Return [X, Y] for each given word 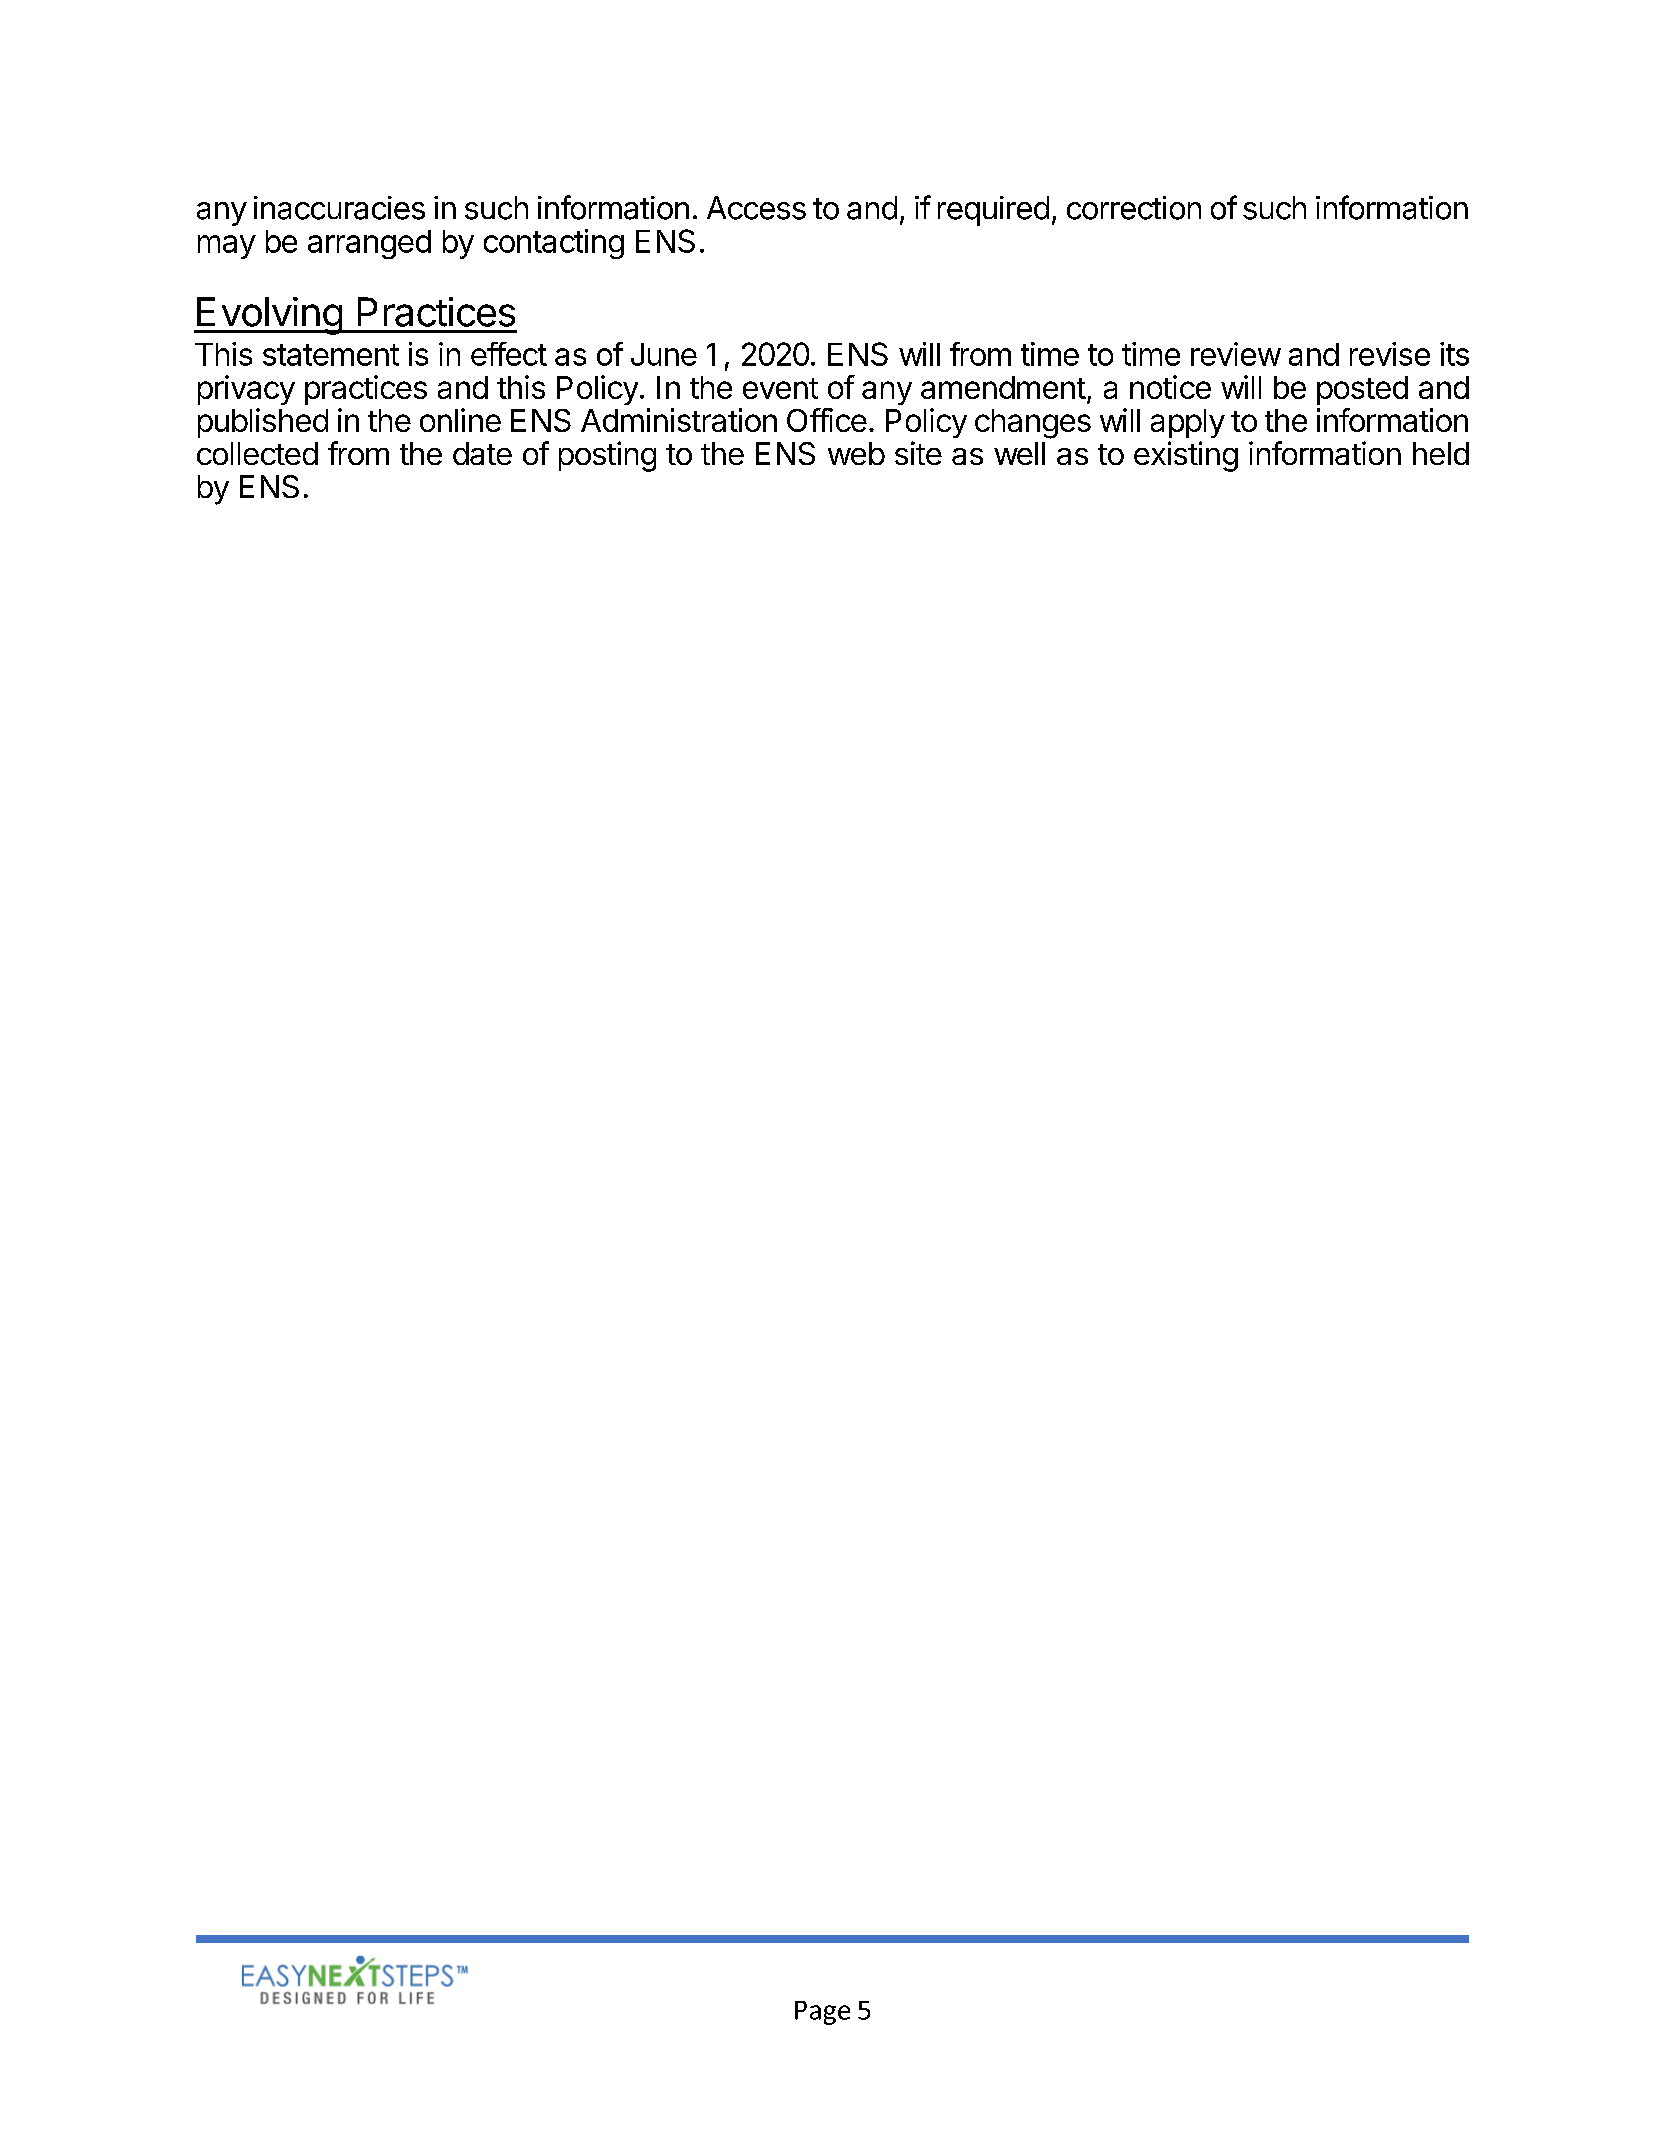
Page [822, 2013]
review [1236, 354]
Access [756, 208]
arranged [369, 244]
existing [1186, 456]
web [856, 453]
